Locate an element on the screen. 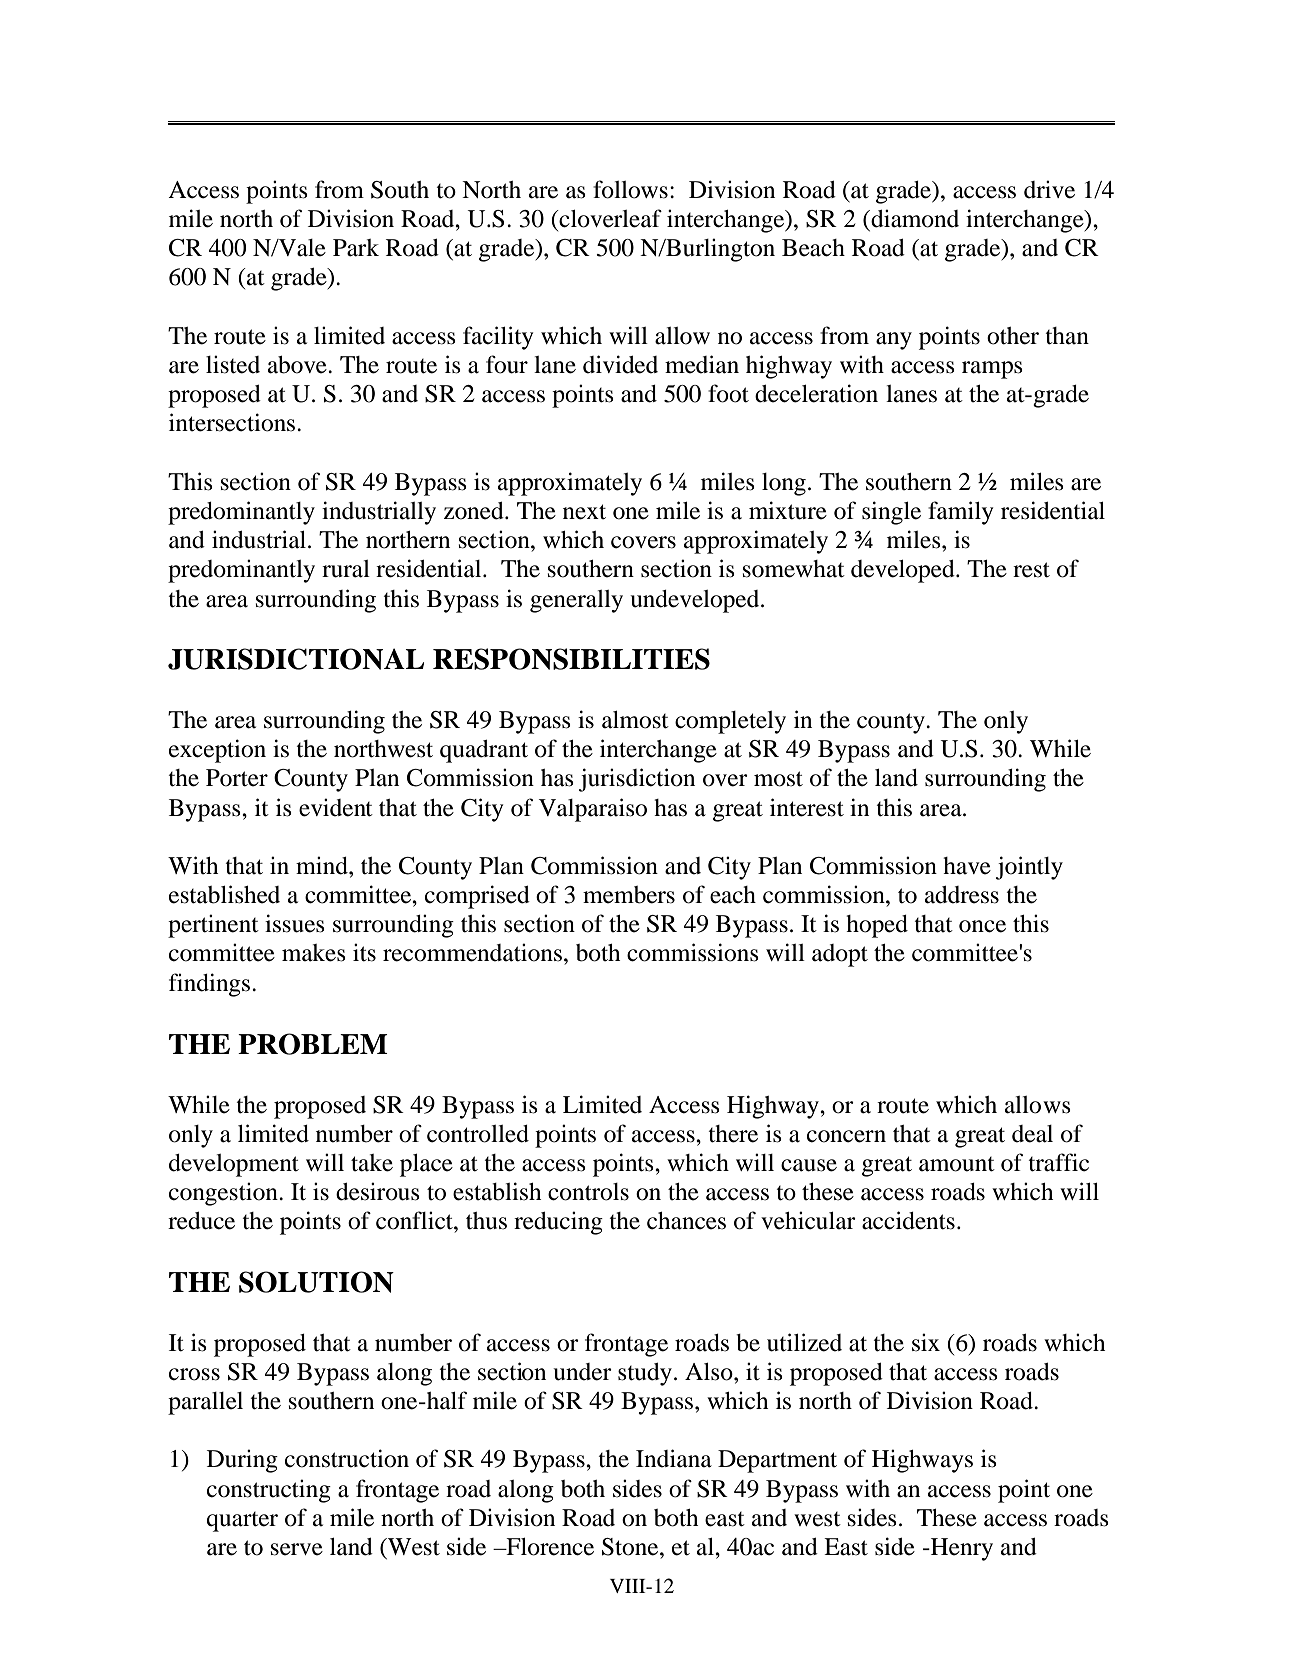 Image resolution: width=1294 pixels, height=1675 pixels. Park is located at coordinates (356, 248).
